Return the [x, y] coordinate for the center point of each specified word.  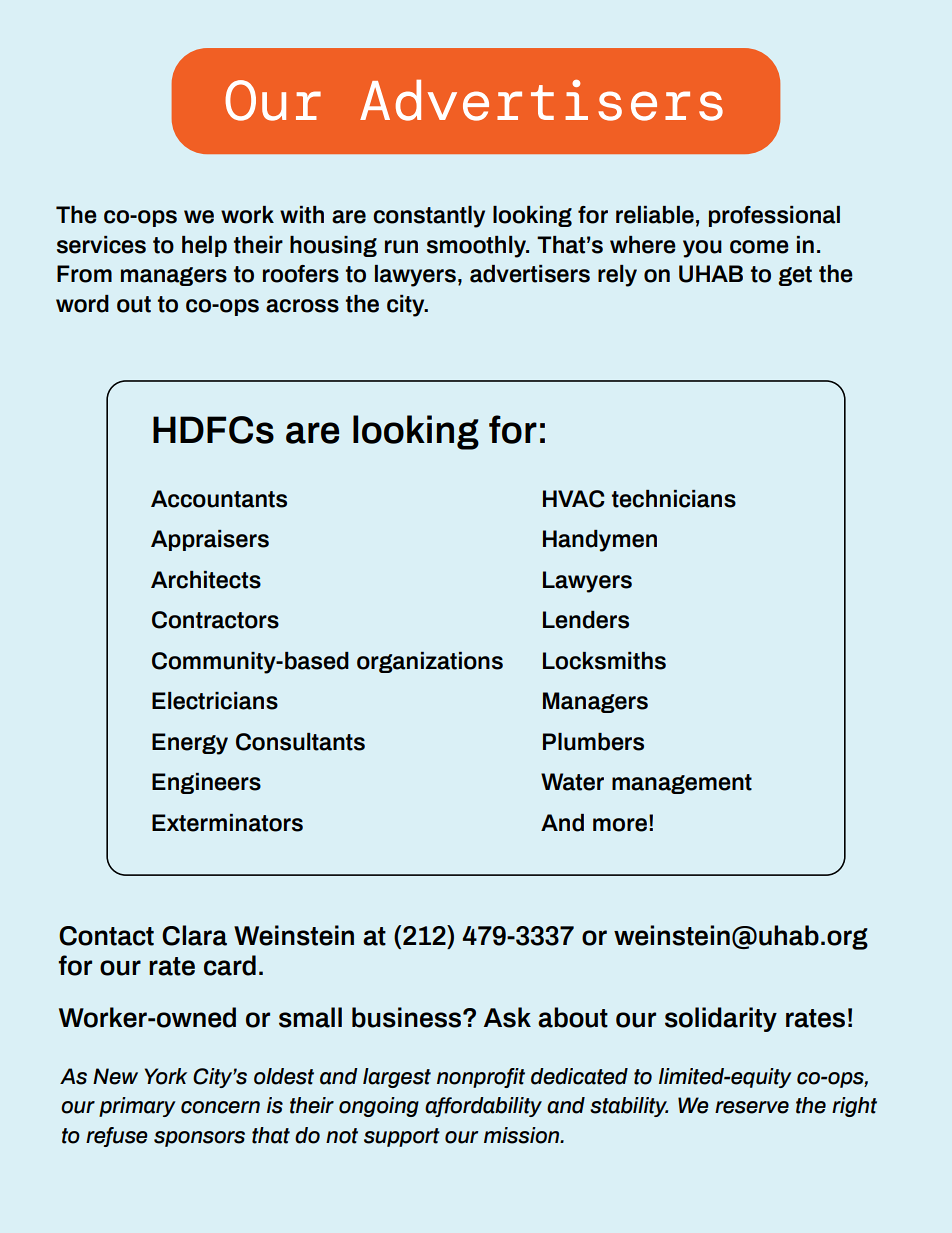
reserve [752, 1107]
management [682, 784]
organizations [430, 662]
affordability [483, 1107]
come [759, 247]
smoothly [478, 247]
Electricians [215, 701]
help [204, 246]
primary [137, 1107]
